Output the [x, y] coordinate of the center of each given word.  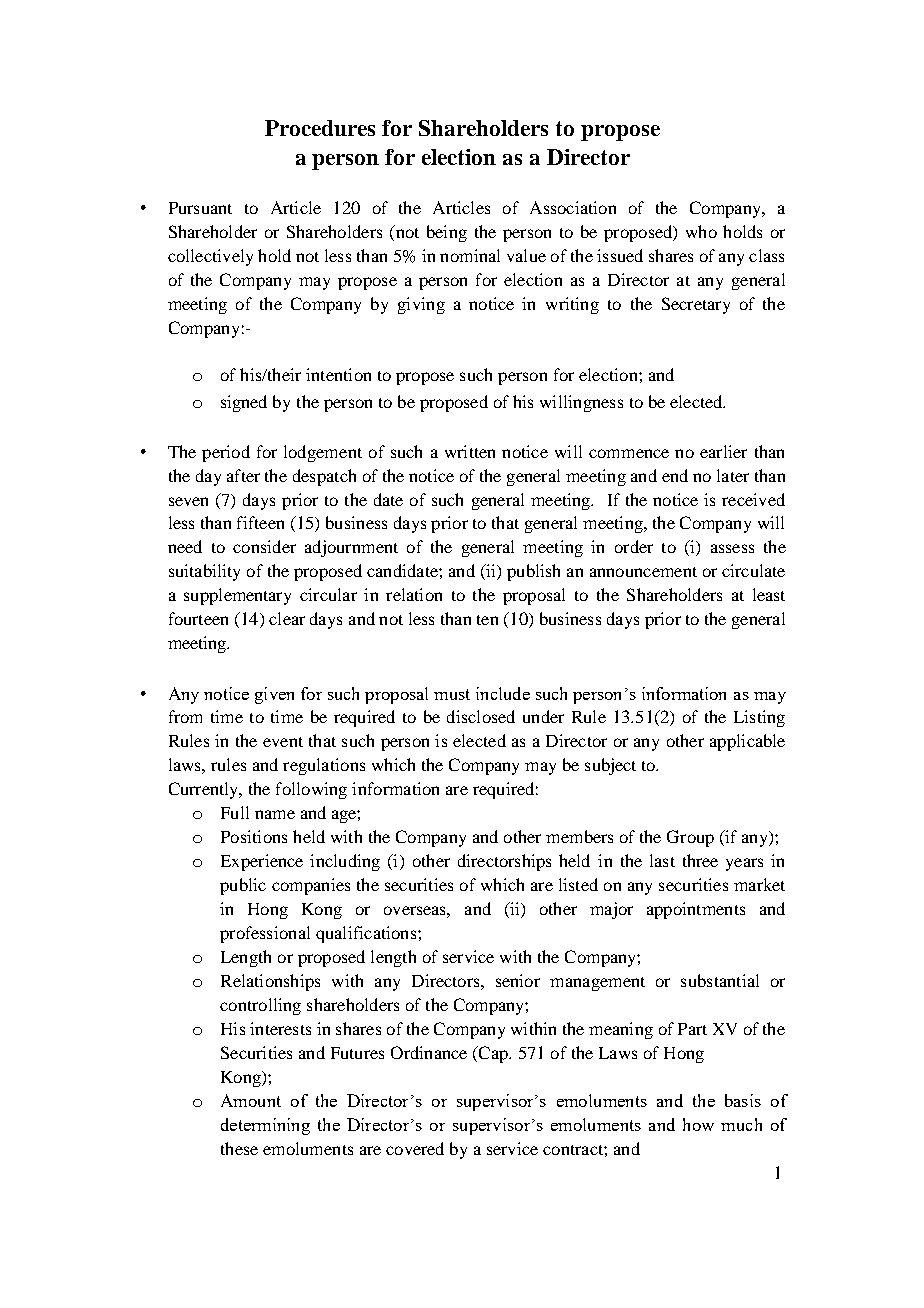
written [470, 451]
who [701, 231]
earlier [723, 451]
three [700, 860]
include [503, 693]
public [243, 886]
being [447, 233]
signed [244, 403]
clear [287, 618]
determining [265, 1126]
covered [415, 1148]
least [769, 594]
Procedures [320, 128]
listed [578, 884]
